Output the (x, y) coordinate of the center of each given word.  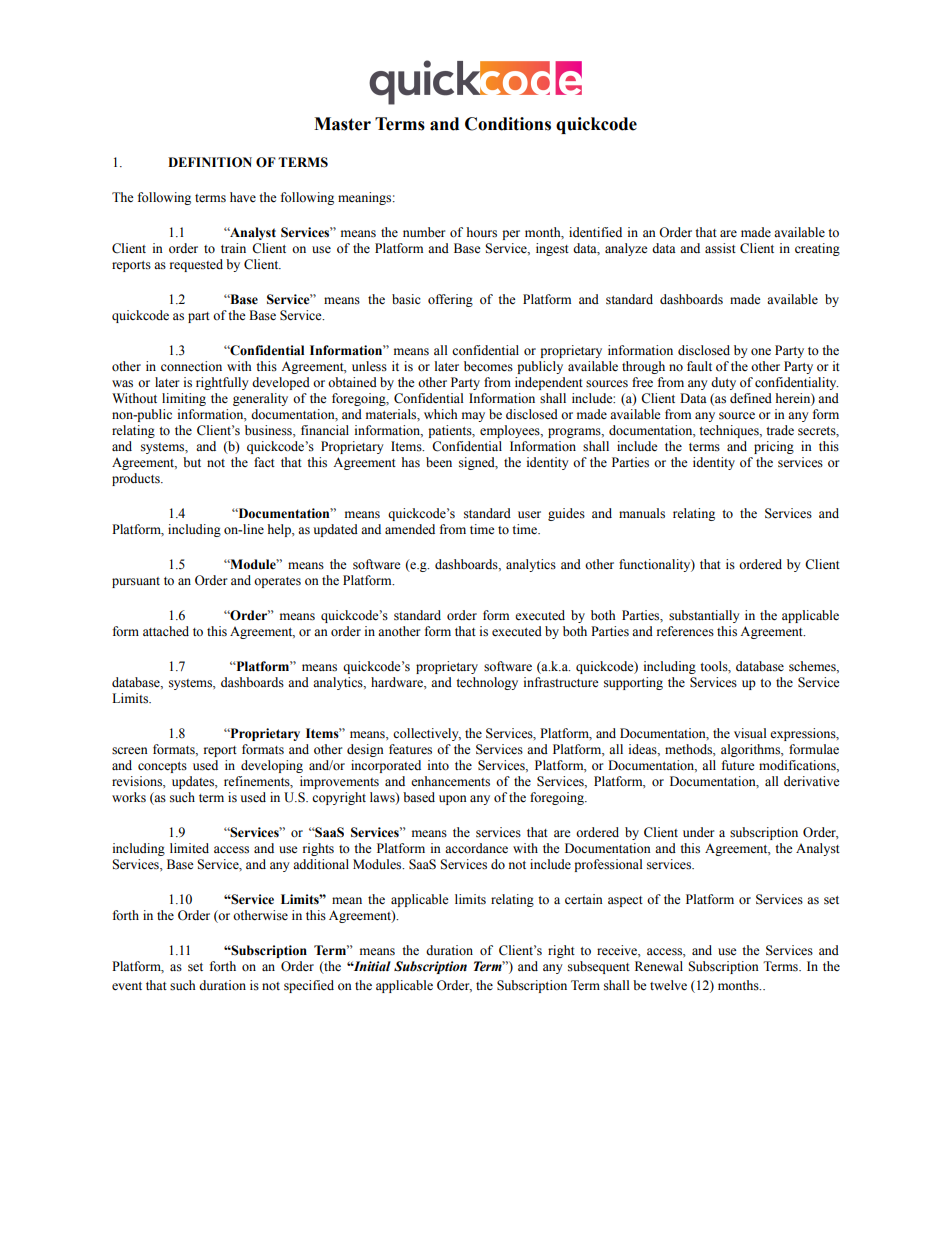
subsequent (599, 967)
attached (166, 631)
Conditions (508, 124)
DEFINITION (210, 162)
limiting (184, 399)
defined (751, 398)
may (473, 417)
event (127, 986)
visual (750, 733)
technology (487, 683)
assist (720, 248)
